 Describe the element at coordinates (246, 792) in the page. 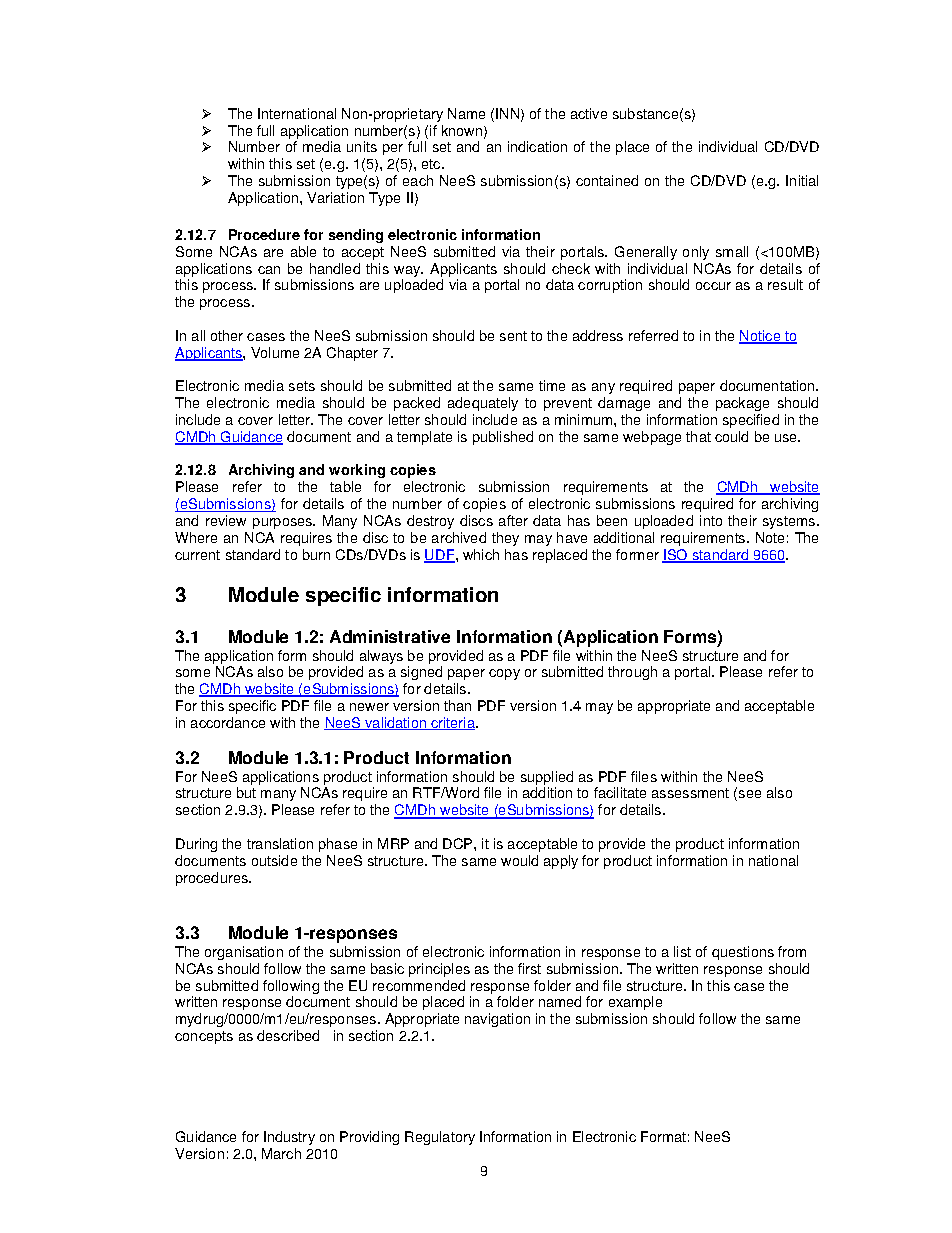

I see `but` at that location.
